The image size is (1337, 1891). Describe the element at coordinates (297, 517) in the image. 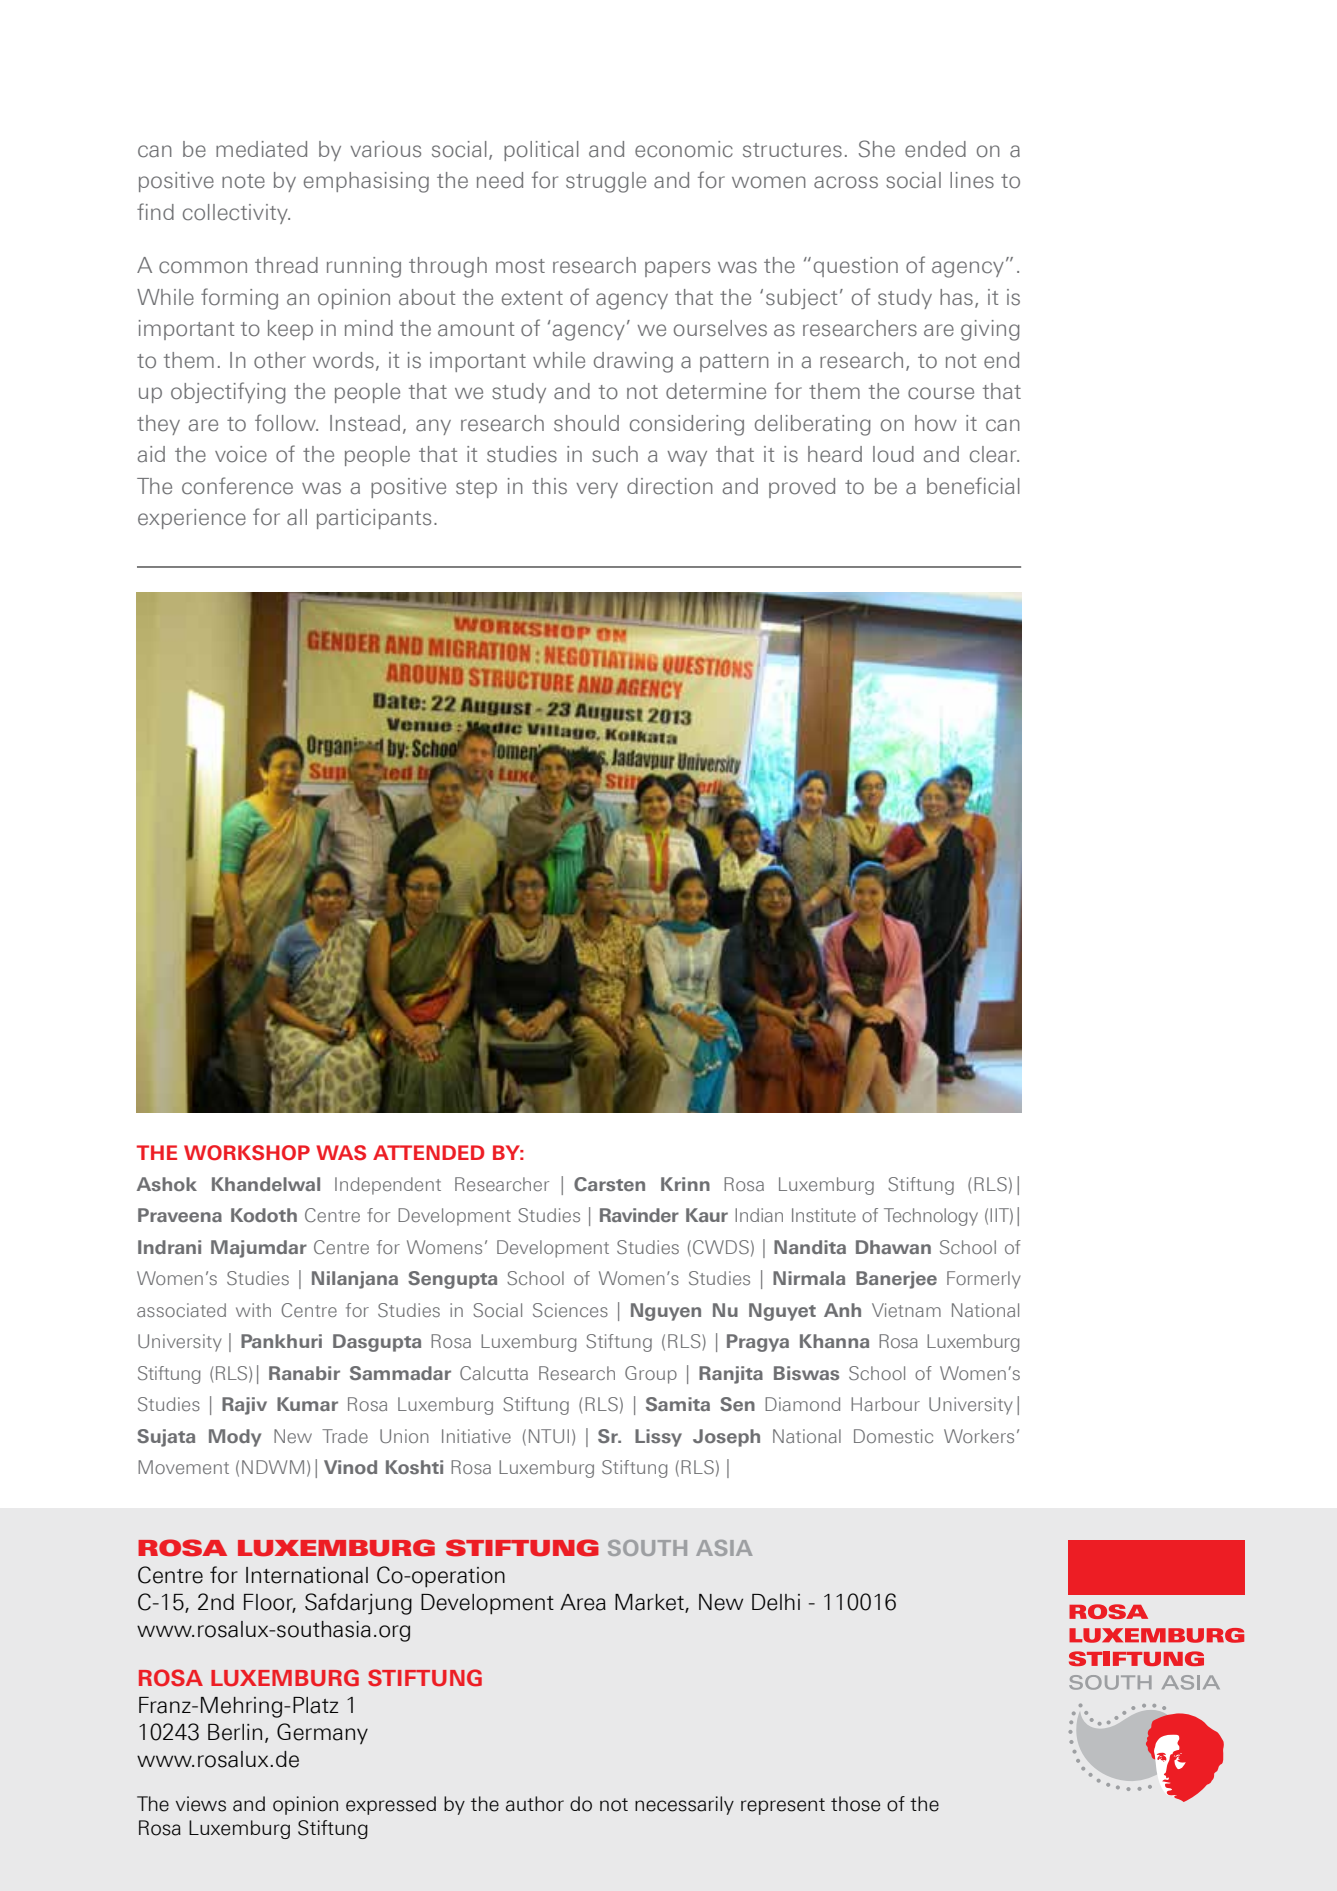

I see `all` at that location.
